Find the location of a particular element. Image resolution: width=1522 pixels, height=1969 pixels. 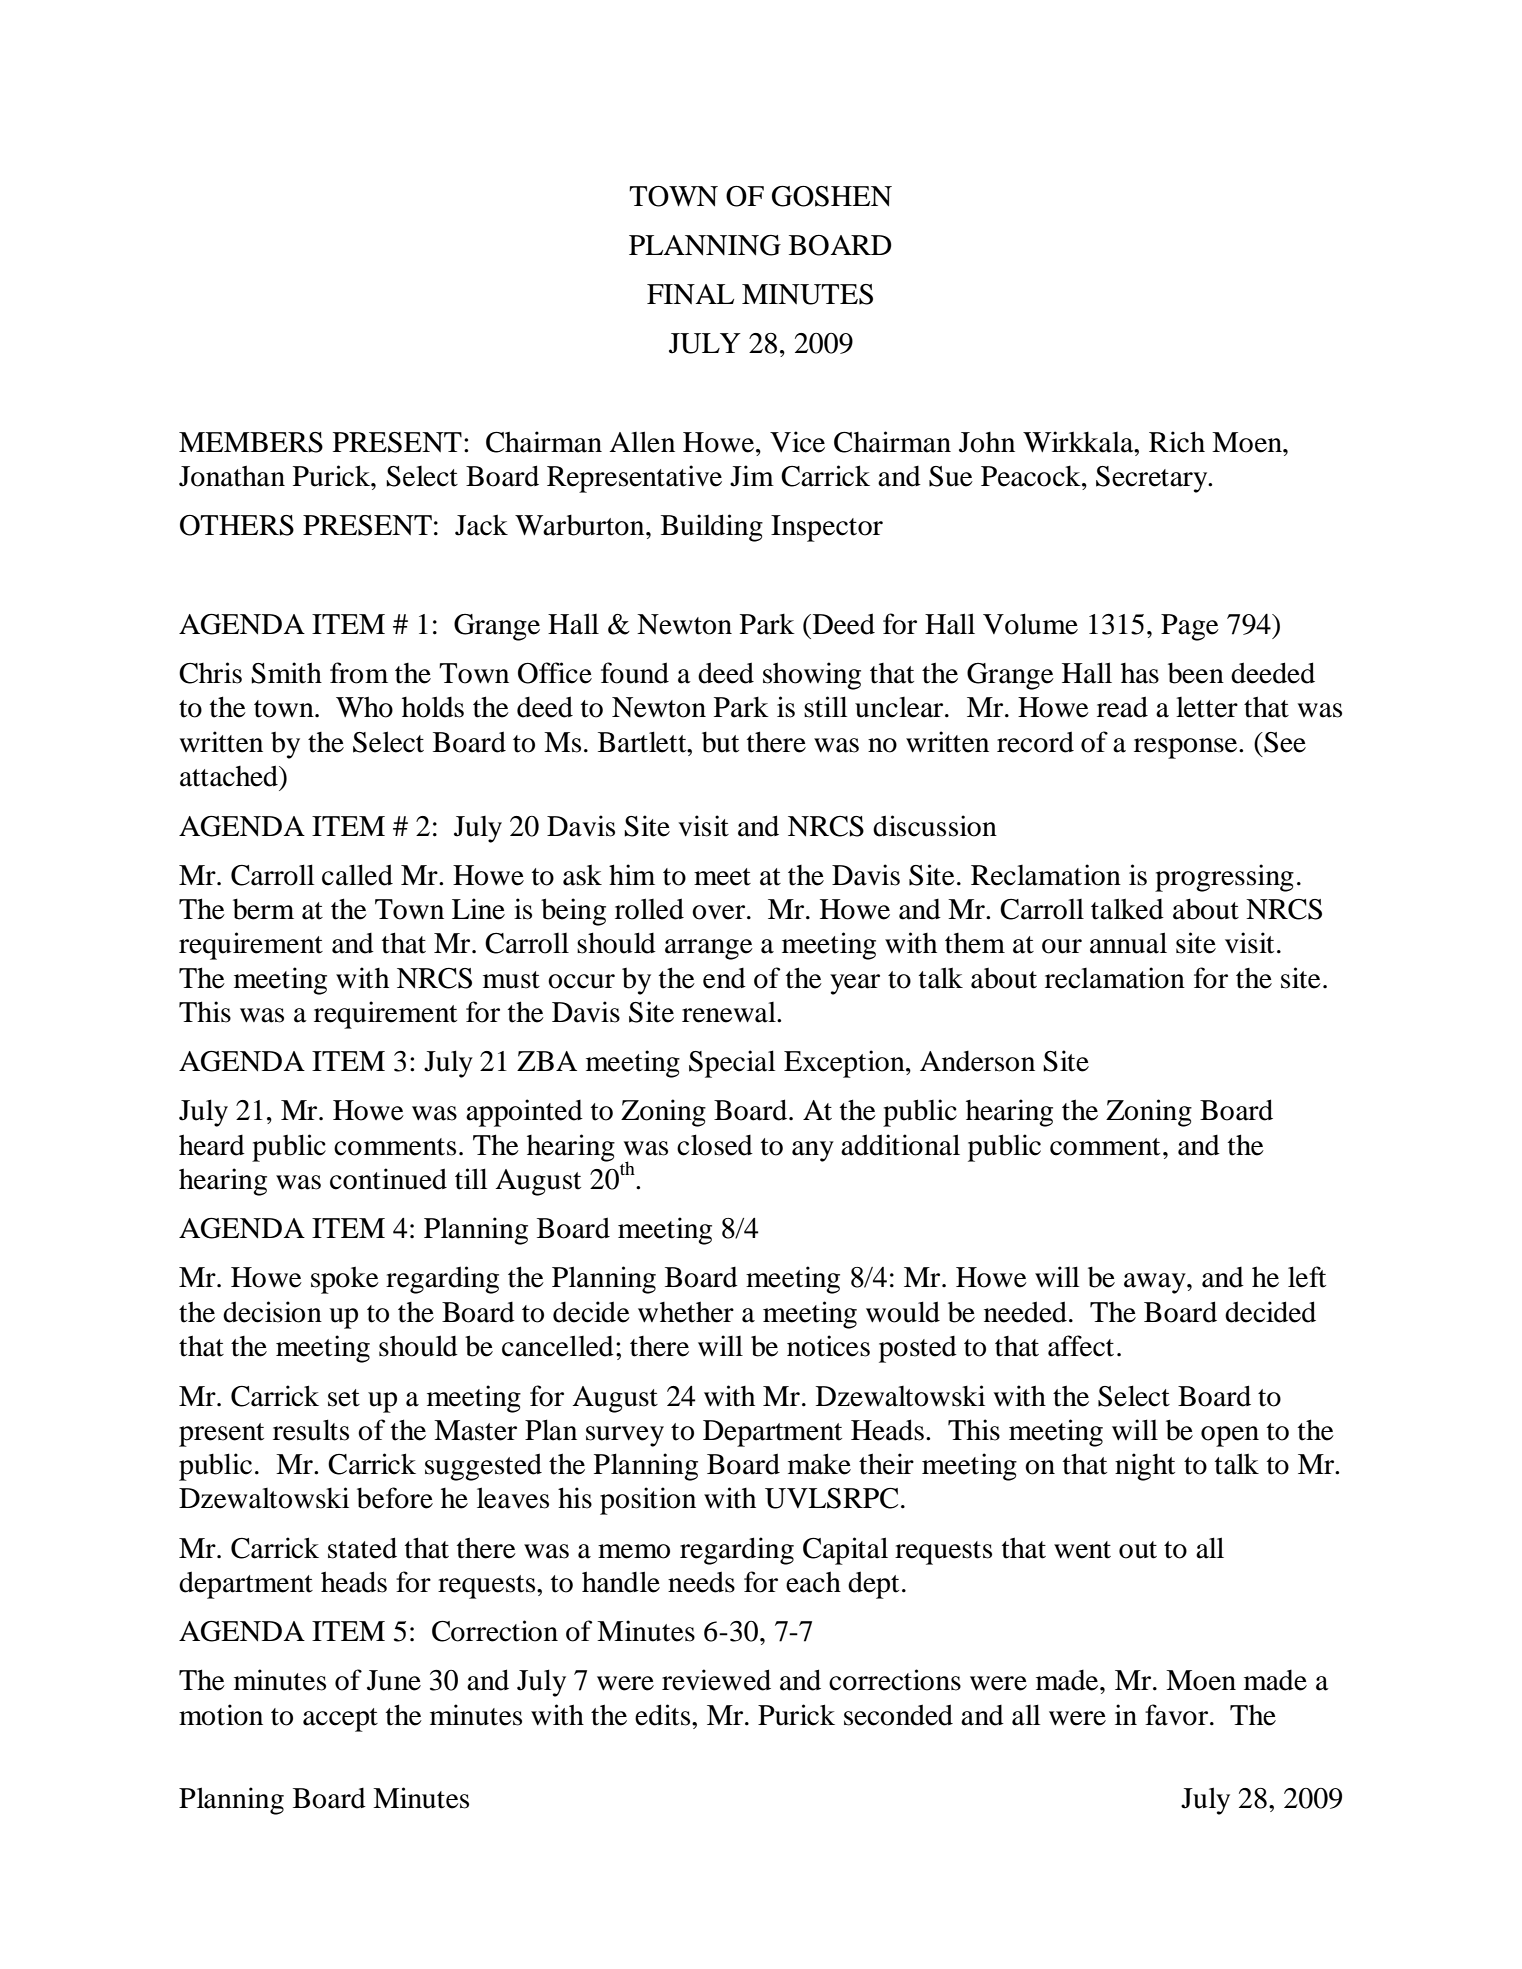

but is located at coordinates (720, 742).
